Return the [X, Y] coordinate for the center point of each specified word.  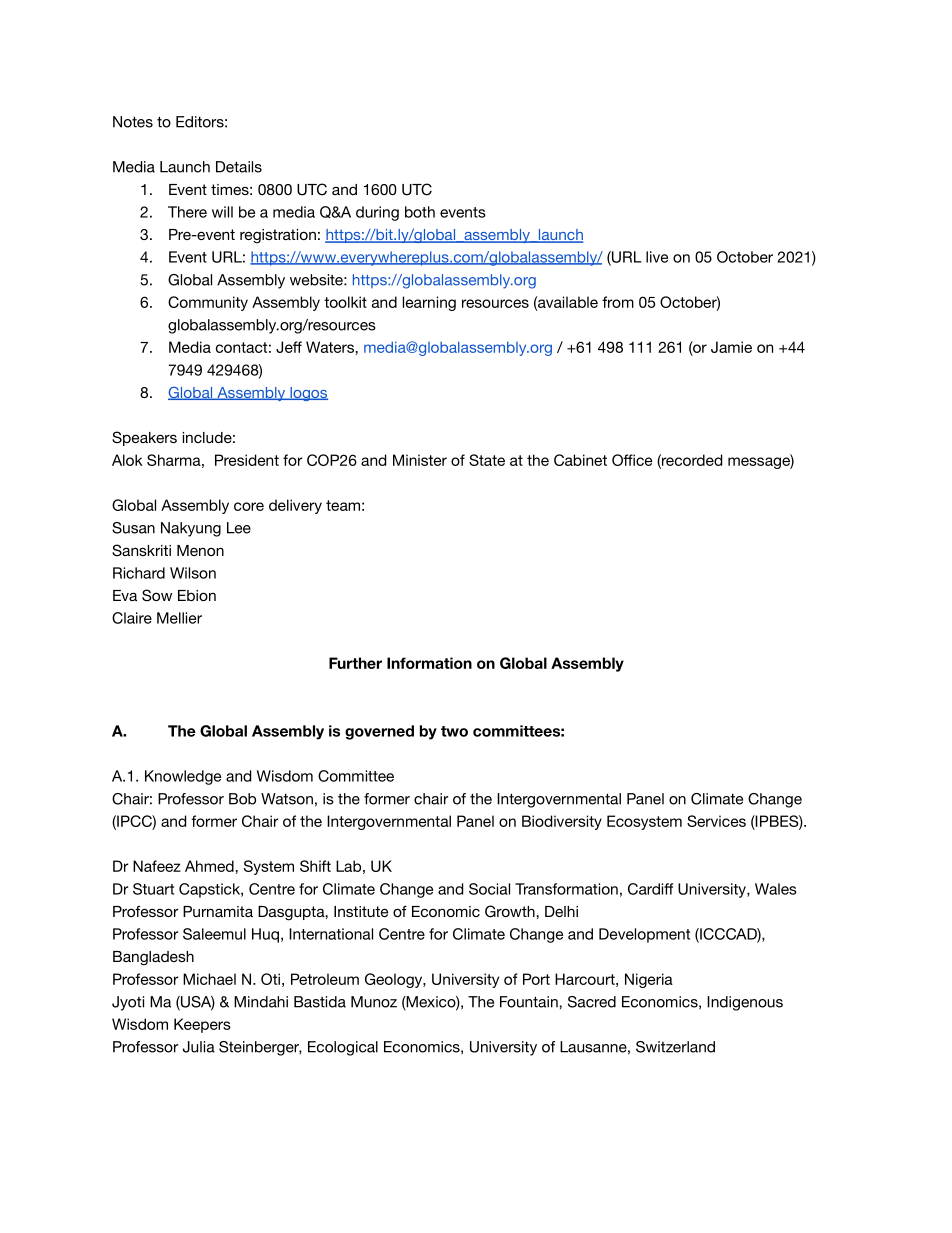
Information [429, 663]
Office [632, 460]
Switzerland [675, 1047]
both [420, 212]
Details [239, 167]
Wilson [193, 573]
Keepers [202, 1025]
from [618, 302]
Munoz [374, 1002]
